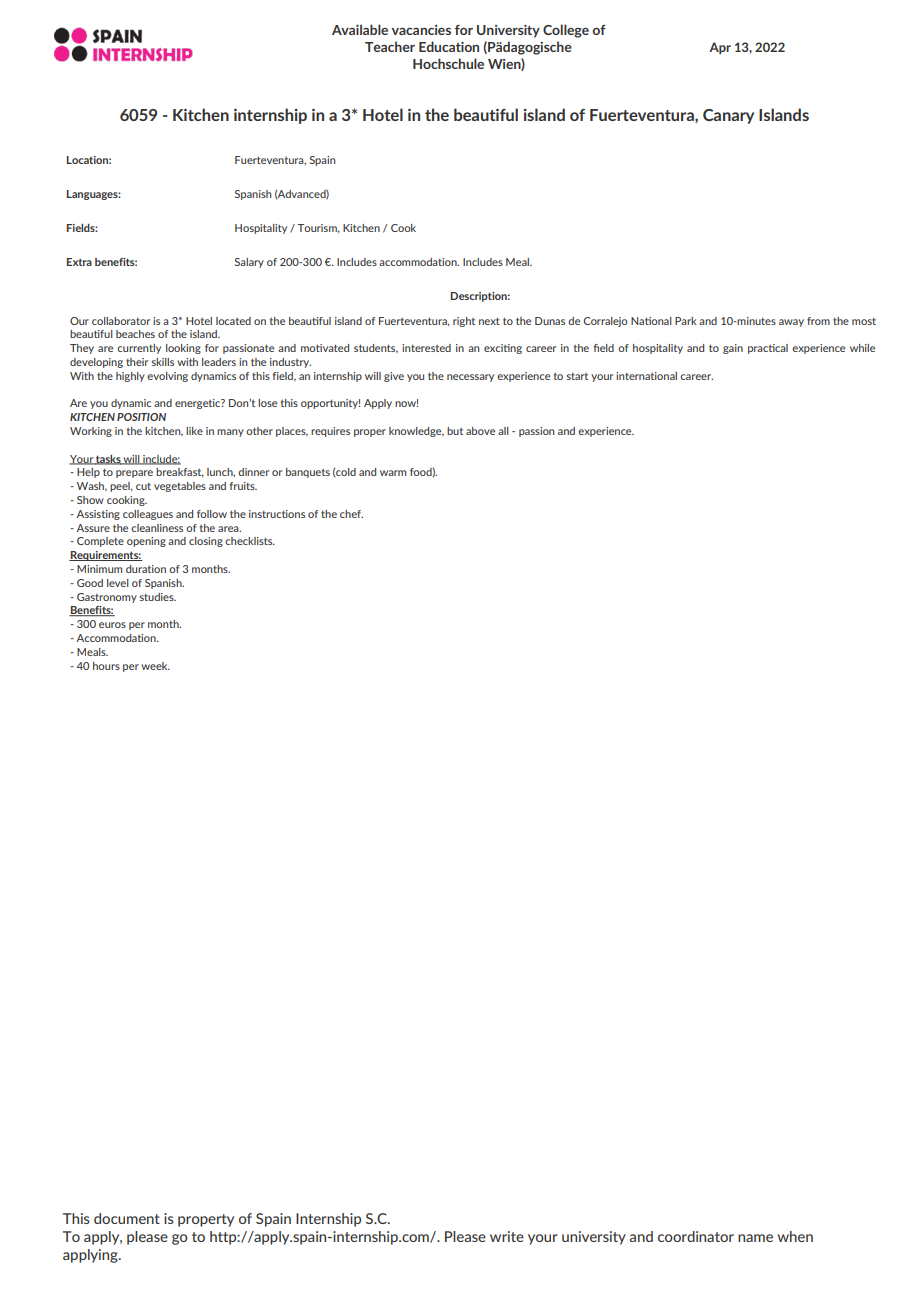 Image resolution: width=924 pixels, height=1308 pixels. What do you see at coordinates (507, 1236) in the page?
I see `write` at bounding box center [507, 1236].
